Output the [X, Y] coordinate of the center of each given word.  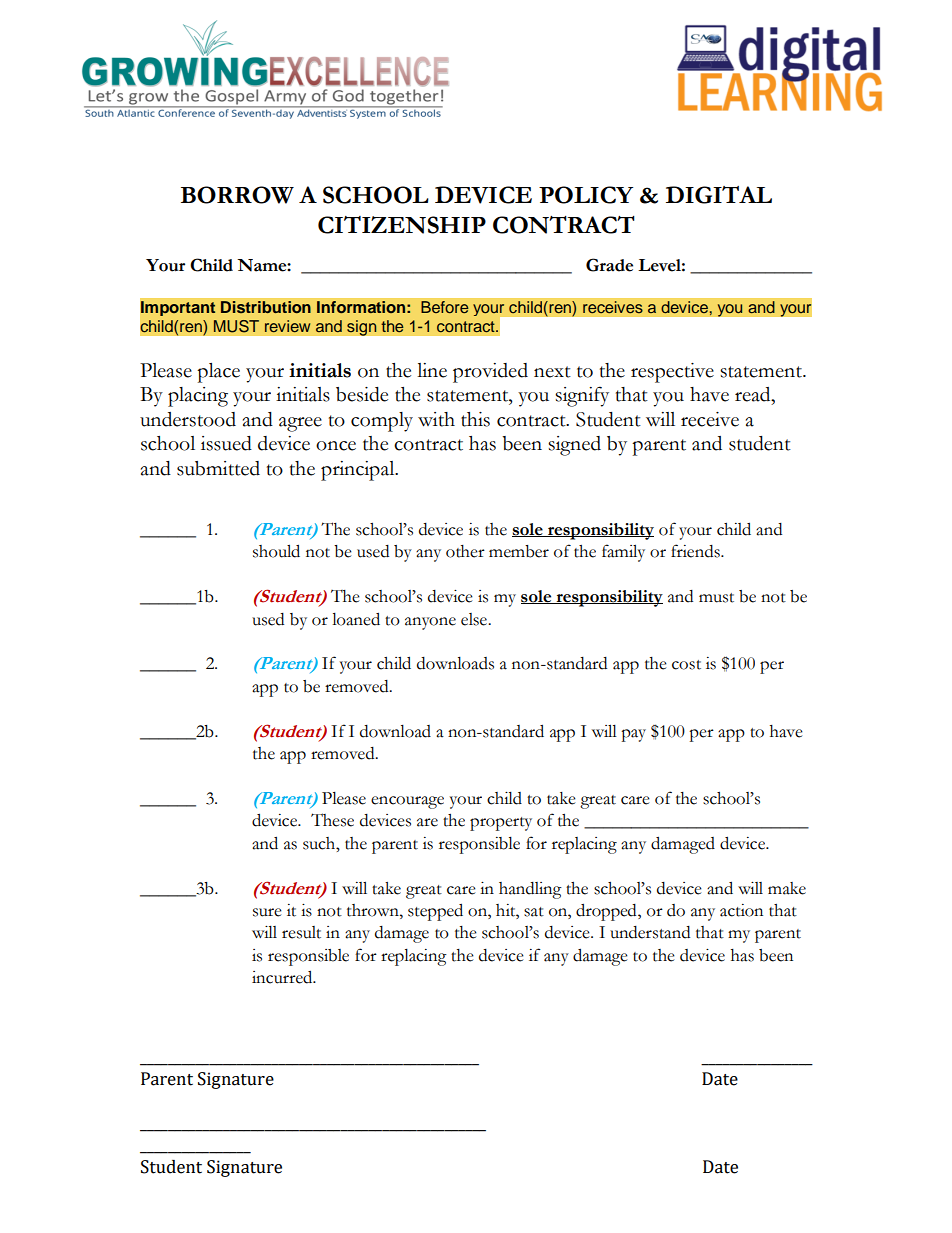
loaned [356, 619]
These [332, 820]
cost [686, 665]
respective [672, 373]
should [276, 551]
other [465, 551]
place [218, 373]
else [475, 619]
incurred [283, 977]
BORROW [237, 195]
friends [696, 551]
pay [633, 735]
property [501, 824]
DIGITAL [719, 195]
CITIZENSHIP [402, 225]
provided [490, 373]
